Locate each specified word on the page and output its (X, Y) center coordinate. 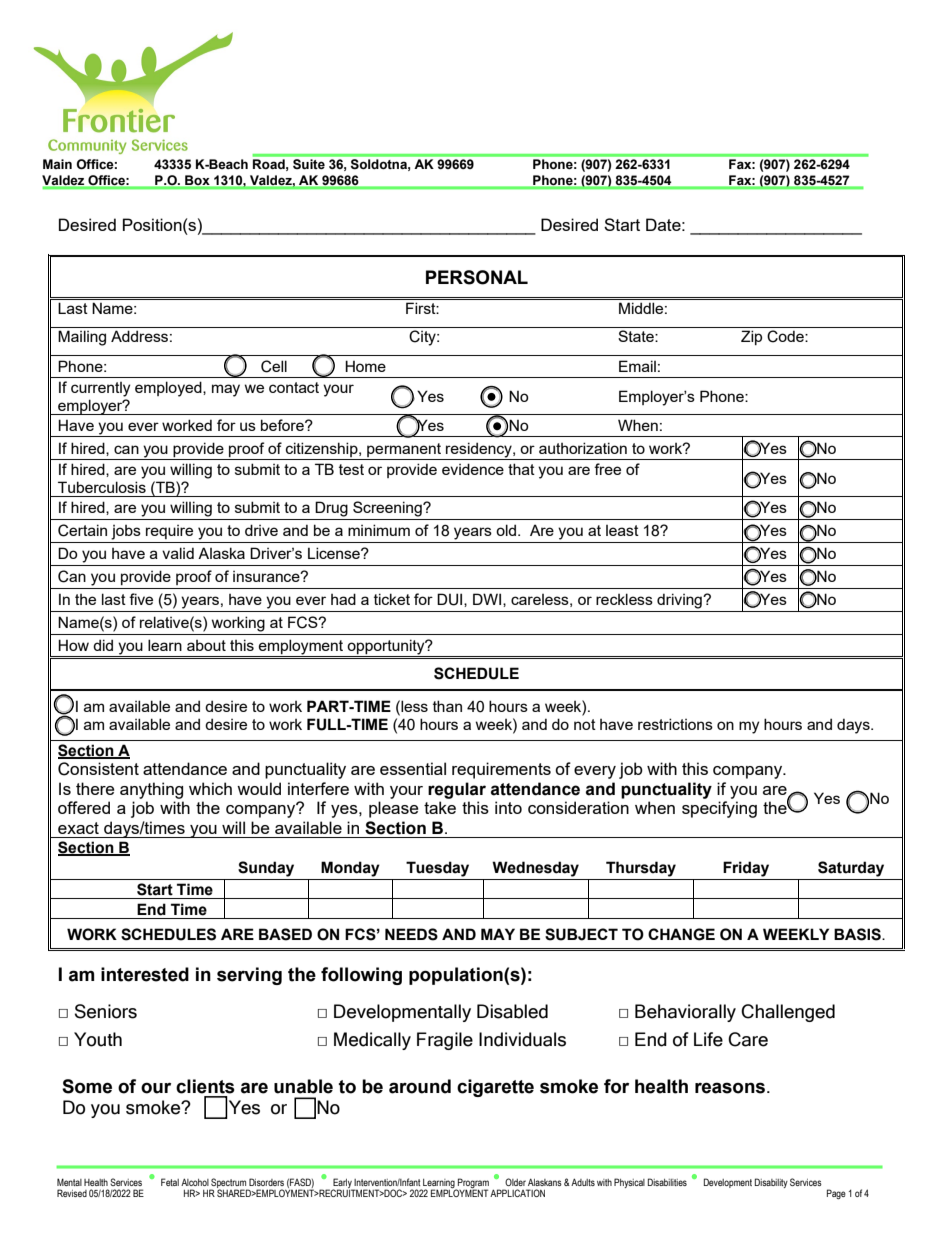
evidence (473, 469)
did (103, 645)
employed (169, 389)
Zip (751, 337)
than (447, 706)
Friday (746, 869)
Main (57, 164)
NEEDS (411, 934)
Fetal (170, 1182)
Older (515, 1182)
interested (145, 974)
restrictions (675, 724)
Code (786, 336)
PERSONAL (477, 277)
